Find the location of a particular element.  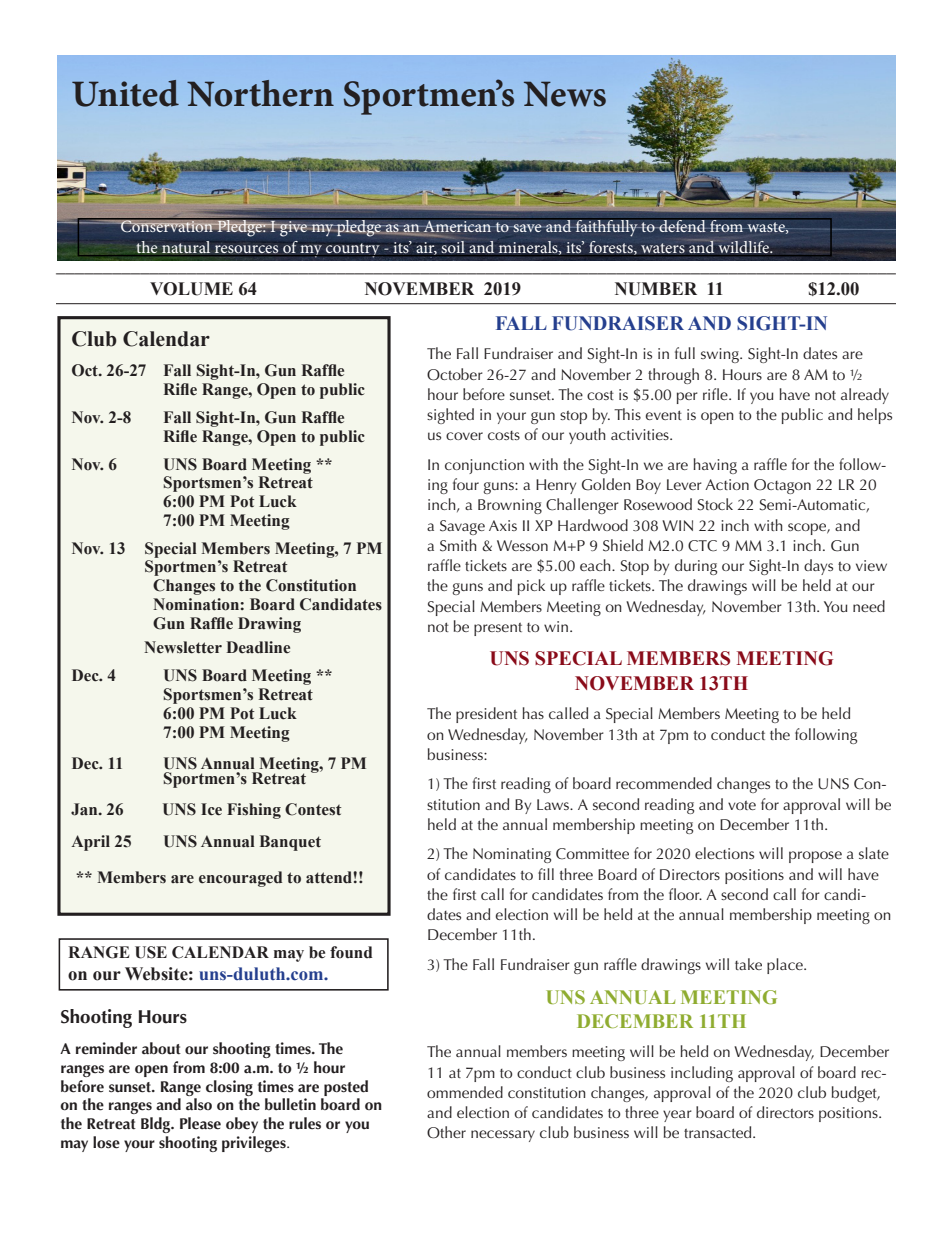

Deadline is located at coordinates (258, 647).
